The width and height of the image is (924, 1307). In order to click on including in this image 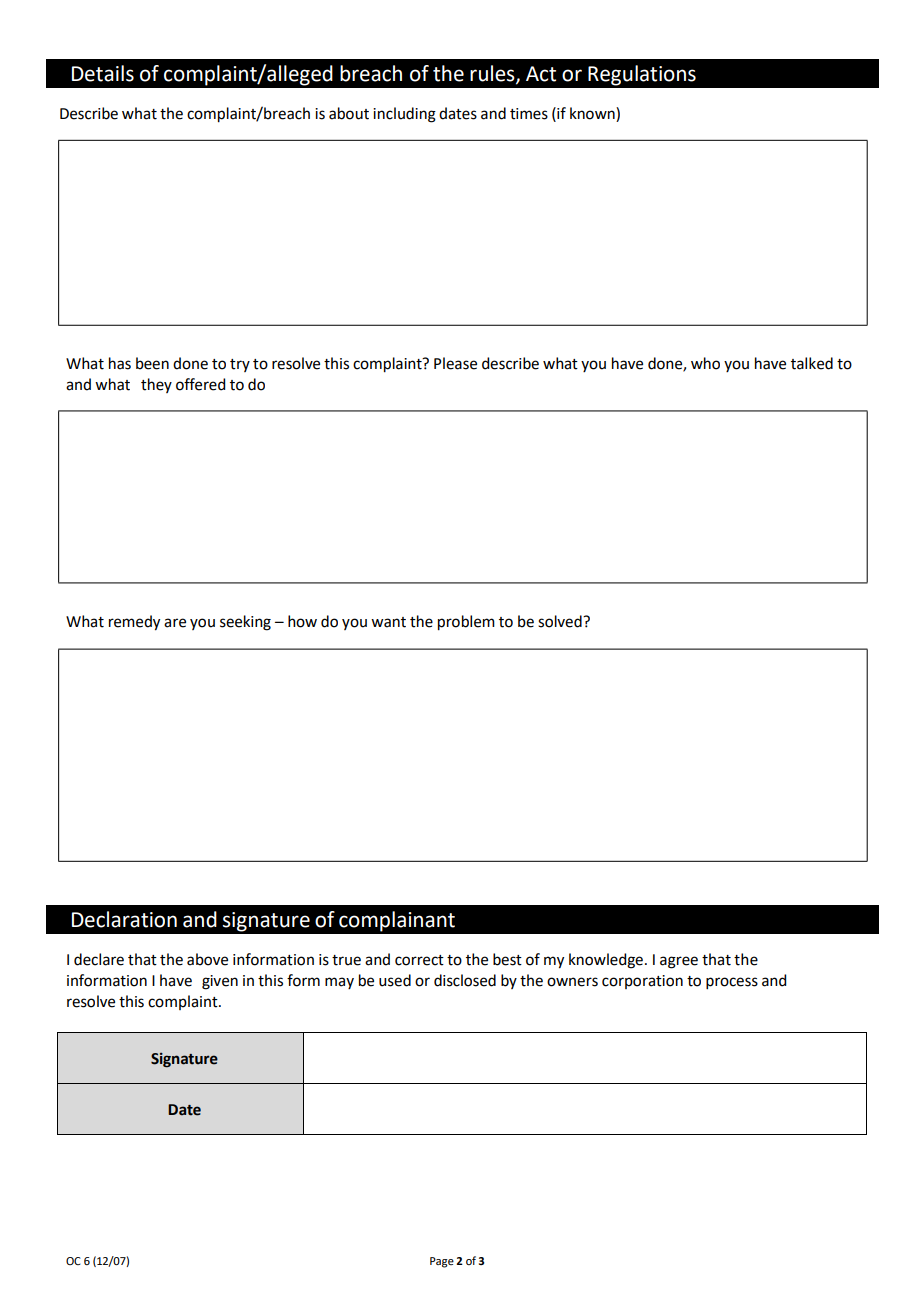, I will do `click(404, 115)`.
